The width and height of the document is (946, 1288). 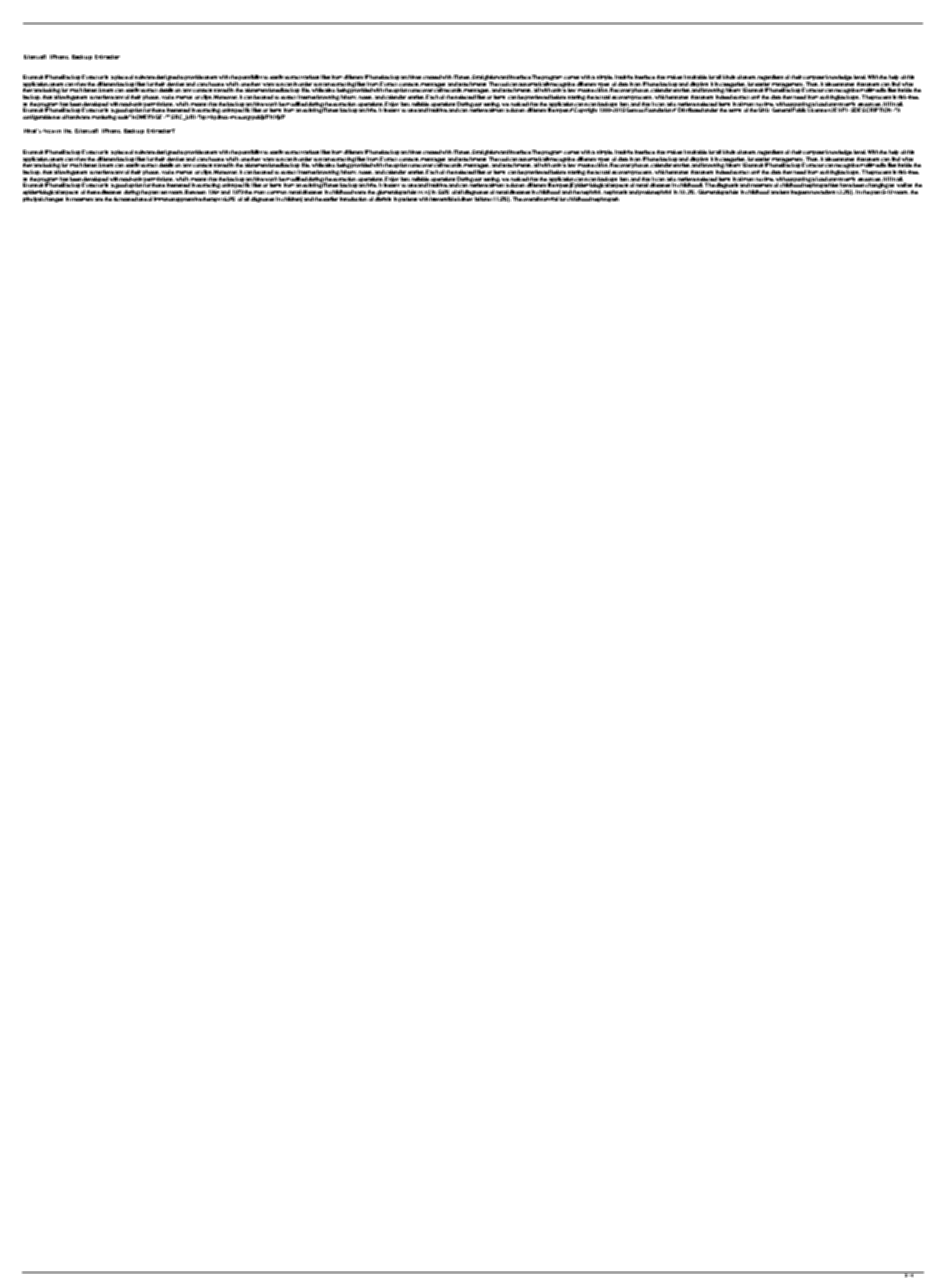 What do you see at coordinates (360, 192) in the document?
I see `were` at bounding box center [360, 192].
